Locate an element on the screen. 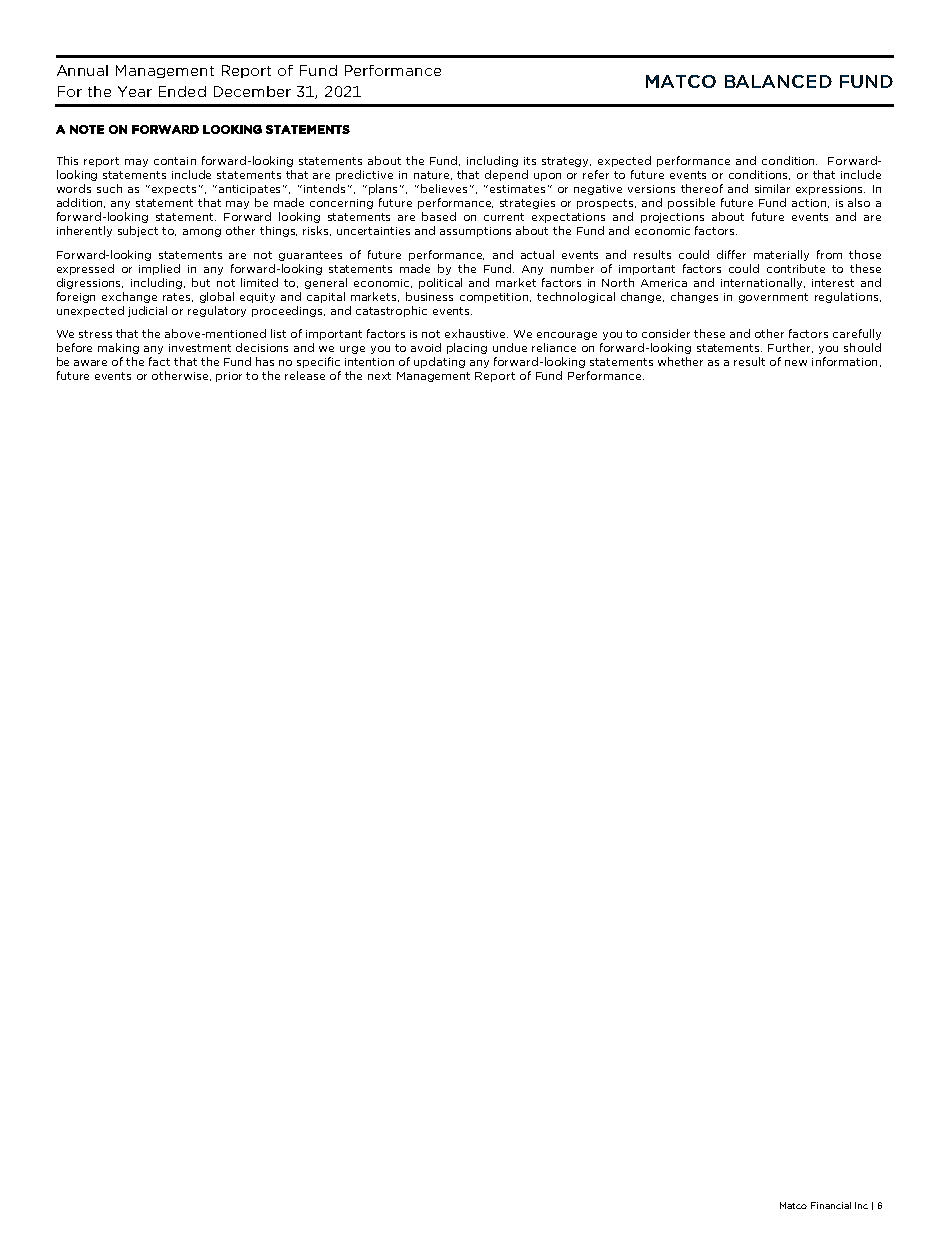  next is located at coordinates (379, 376).
